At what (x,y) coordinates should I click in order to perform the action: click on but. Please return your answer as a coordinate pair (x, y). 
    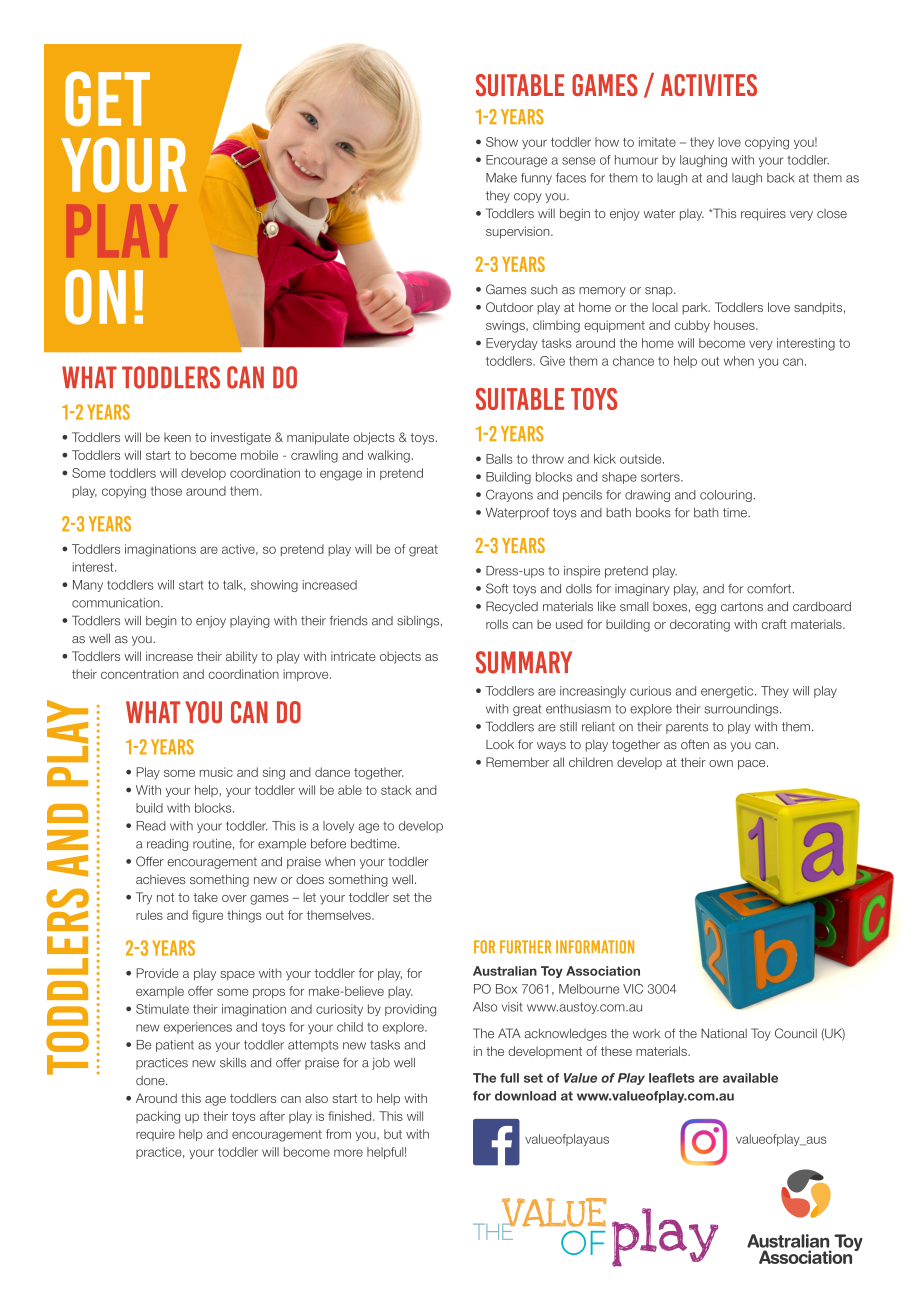
    Looking at the image, I should click on (393, 1134).
